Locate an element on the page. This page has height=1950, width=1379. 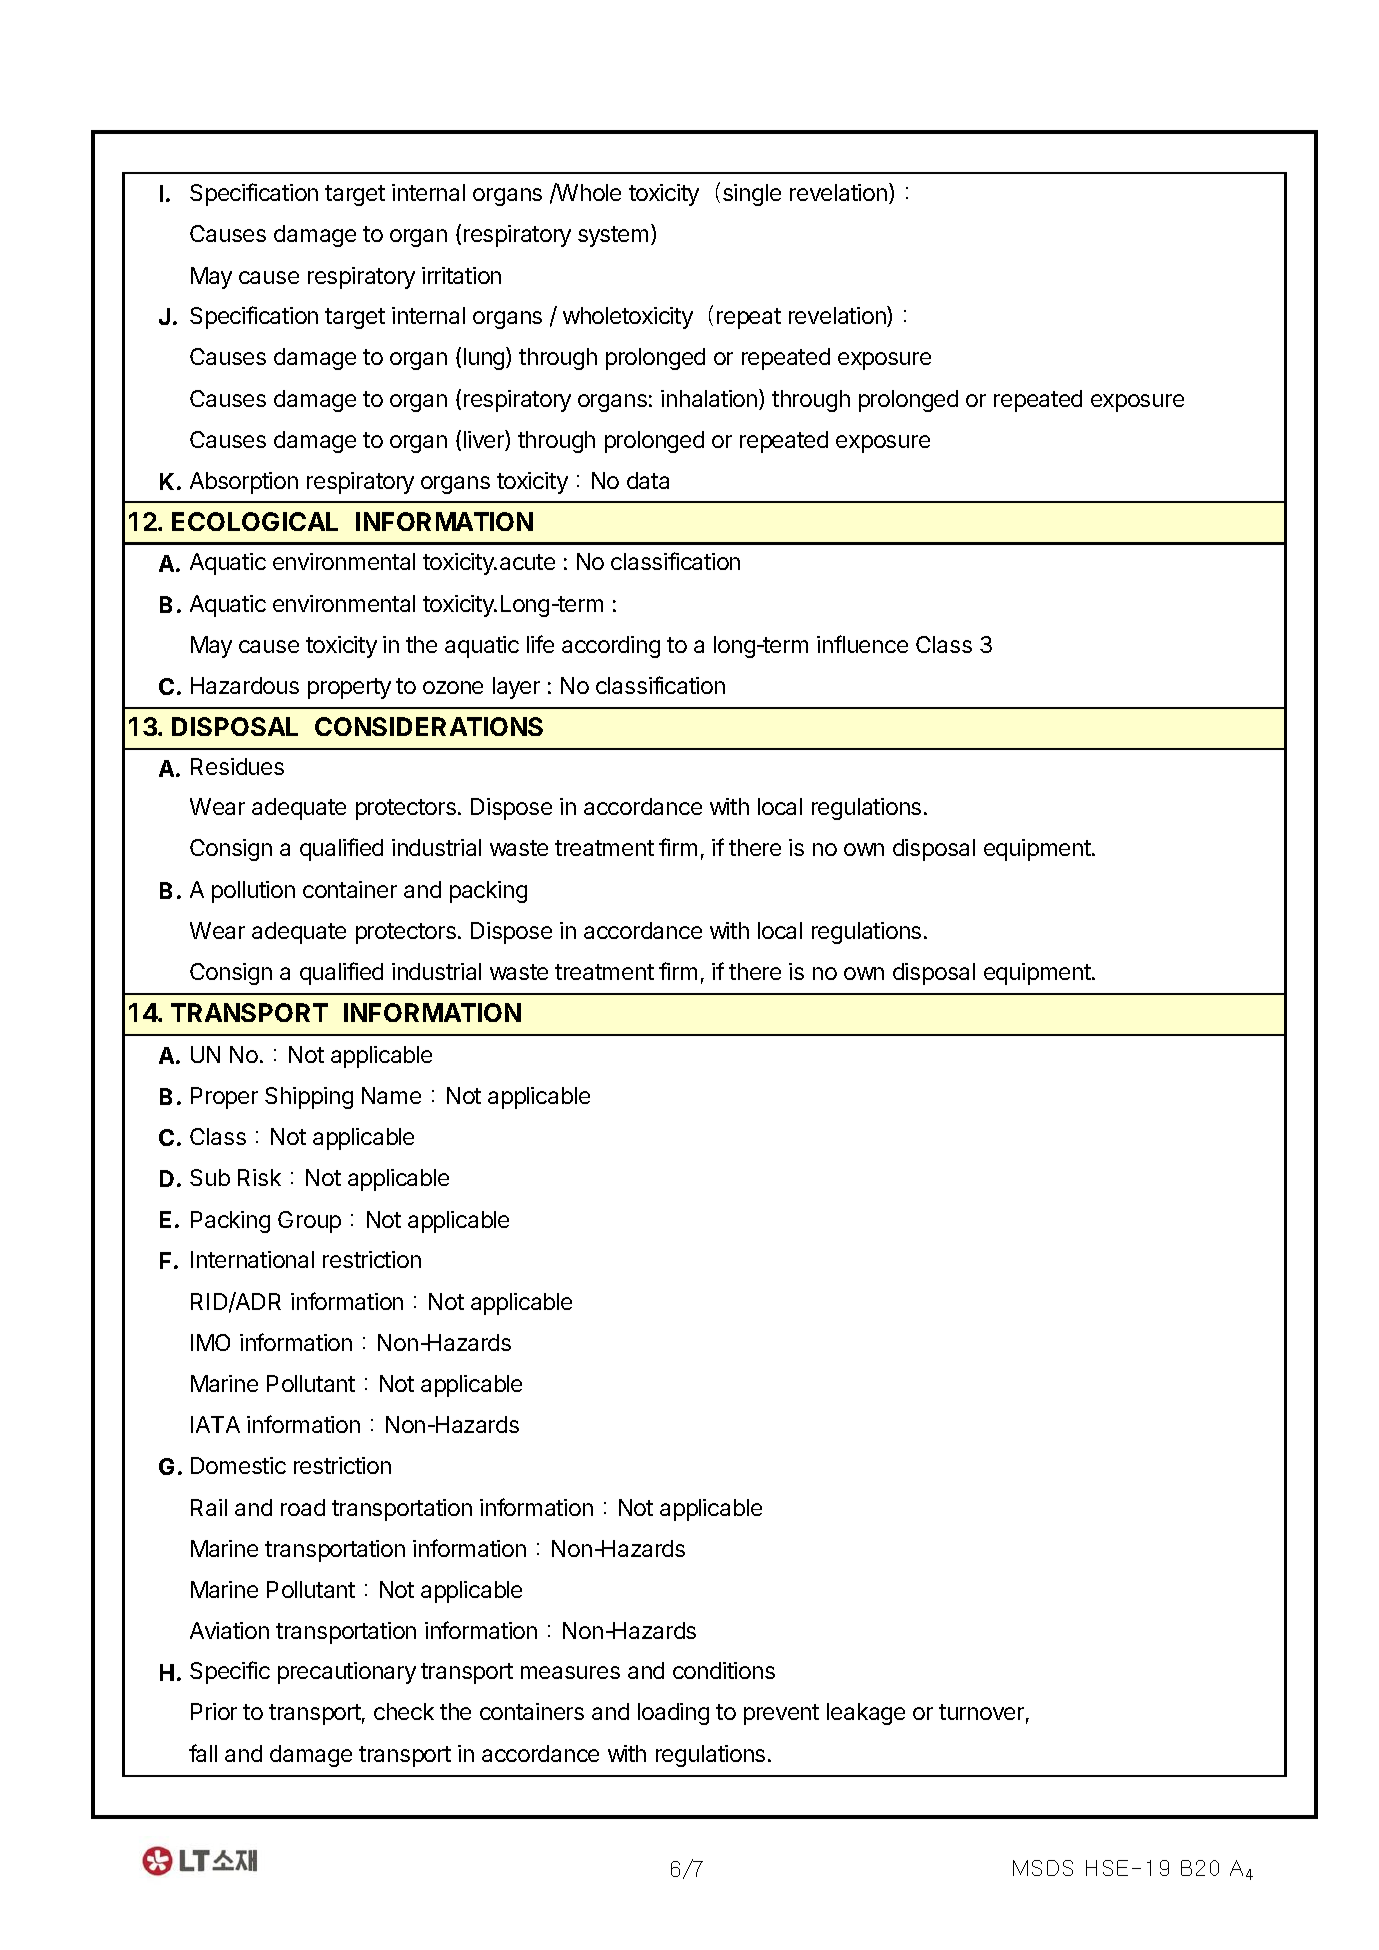
Shipping is located at coordinates (309, 1098).
